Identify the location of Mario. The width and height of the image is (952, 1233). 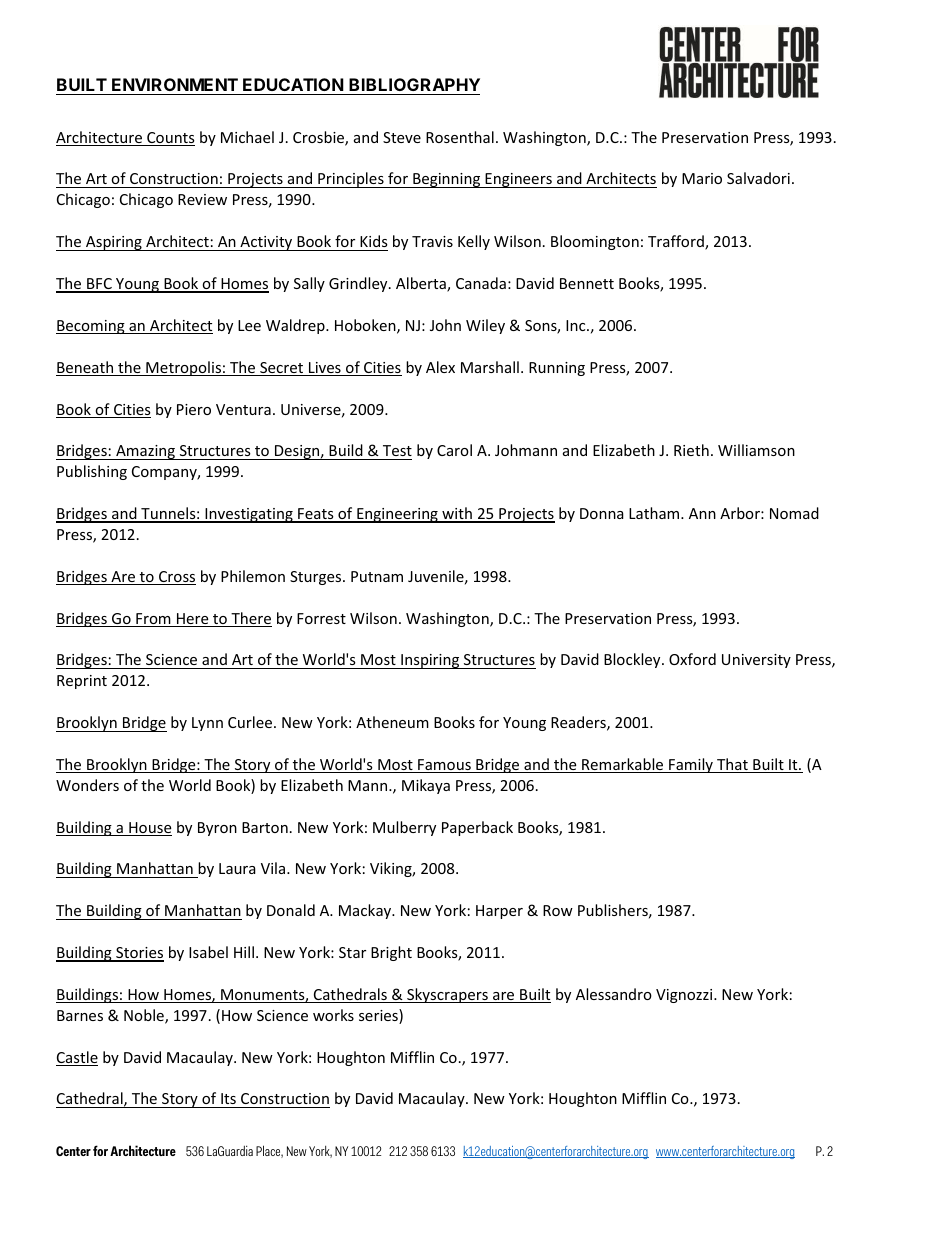
(702, 178).
